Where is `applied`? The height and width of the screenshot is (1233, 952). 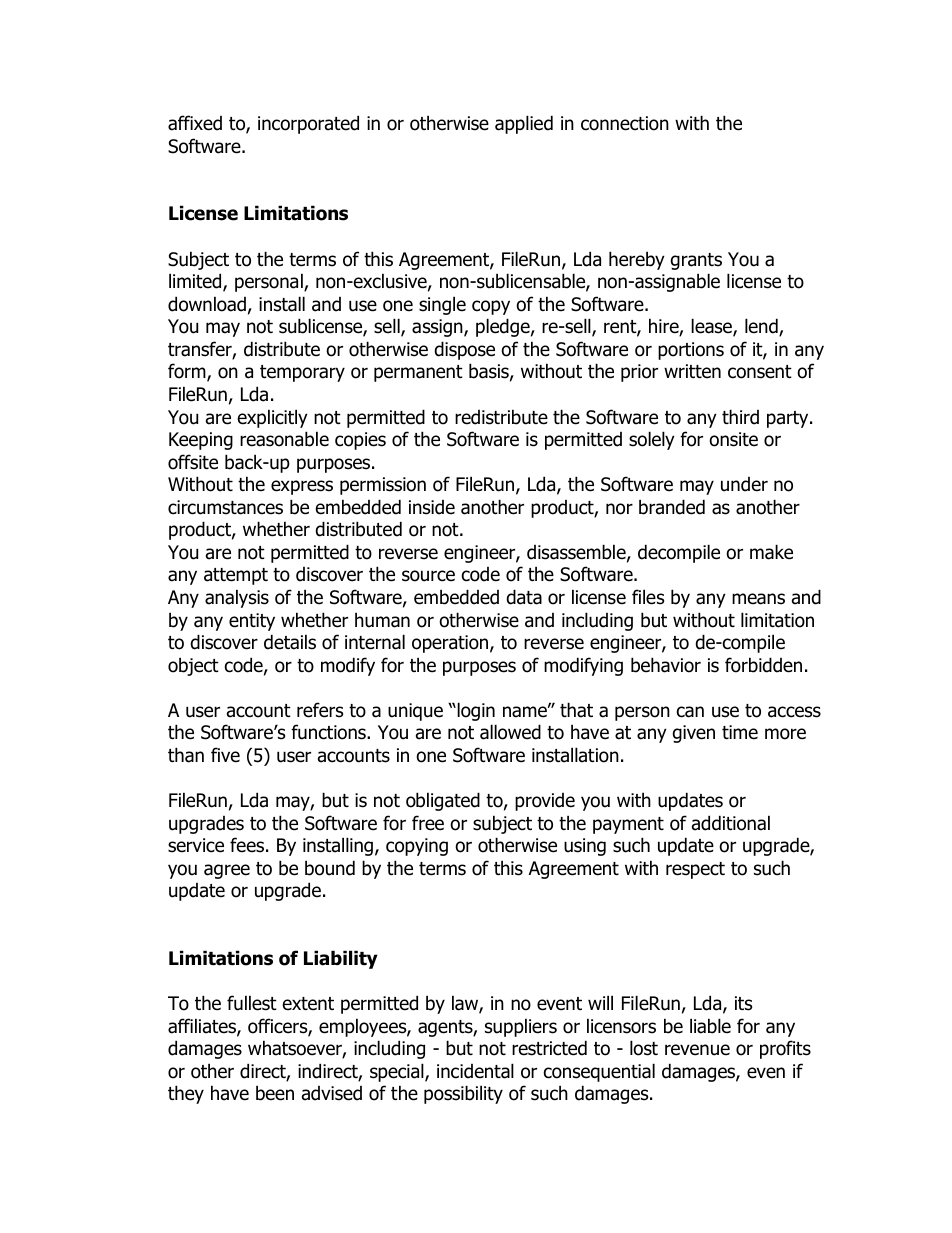
applied is located at coordinates (524, 124).
